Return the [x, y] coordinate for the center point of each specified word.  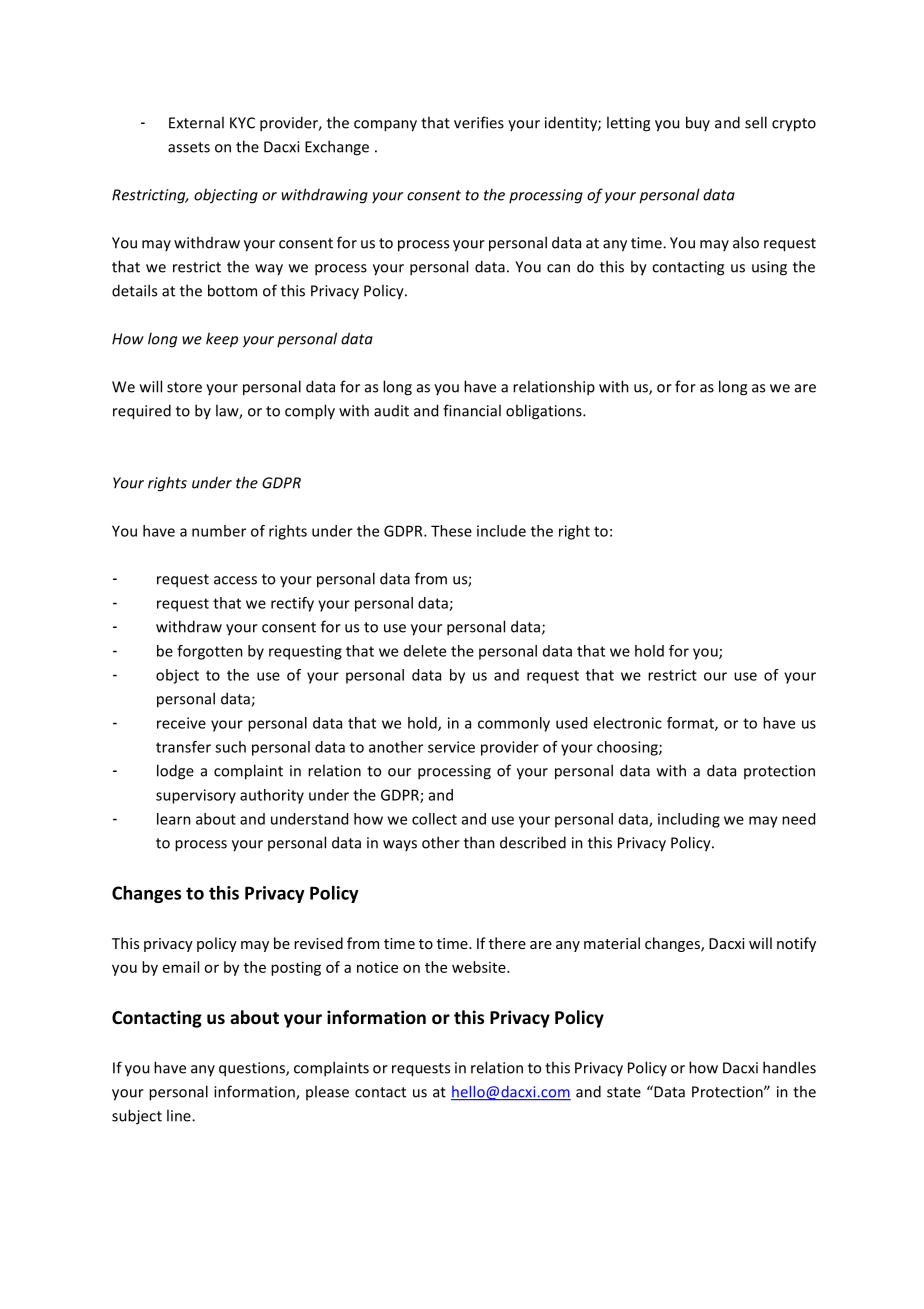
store [184, 387]
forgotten [210, 652]
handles [789, 1067]
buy [698, 123]
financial [472, 410]
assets [189, 147]
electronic [627, 723]
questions [253, 1069]
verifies [479, 122]
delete [425, 651]
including [689, 820]
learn [174, 819]
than [479, 842]
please [327, 1092]
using [769, 268]
